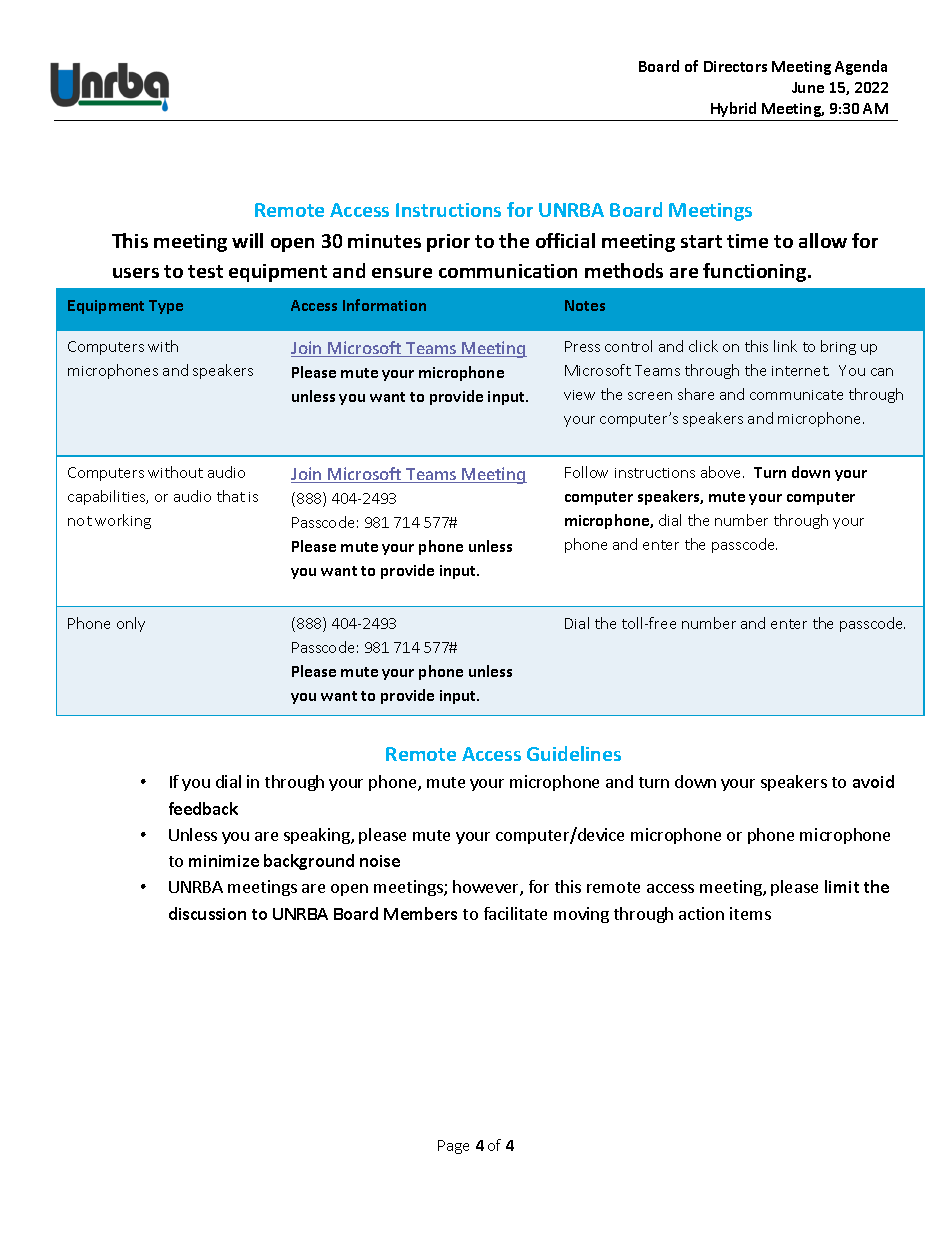  I want to click on Follow, so click(586, 472).
